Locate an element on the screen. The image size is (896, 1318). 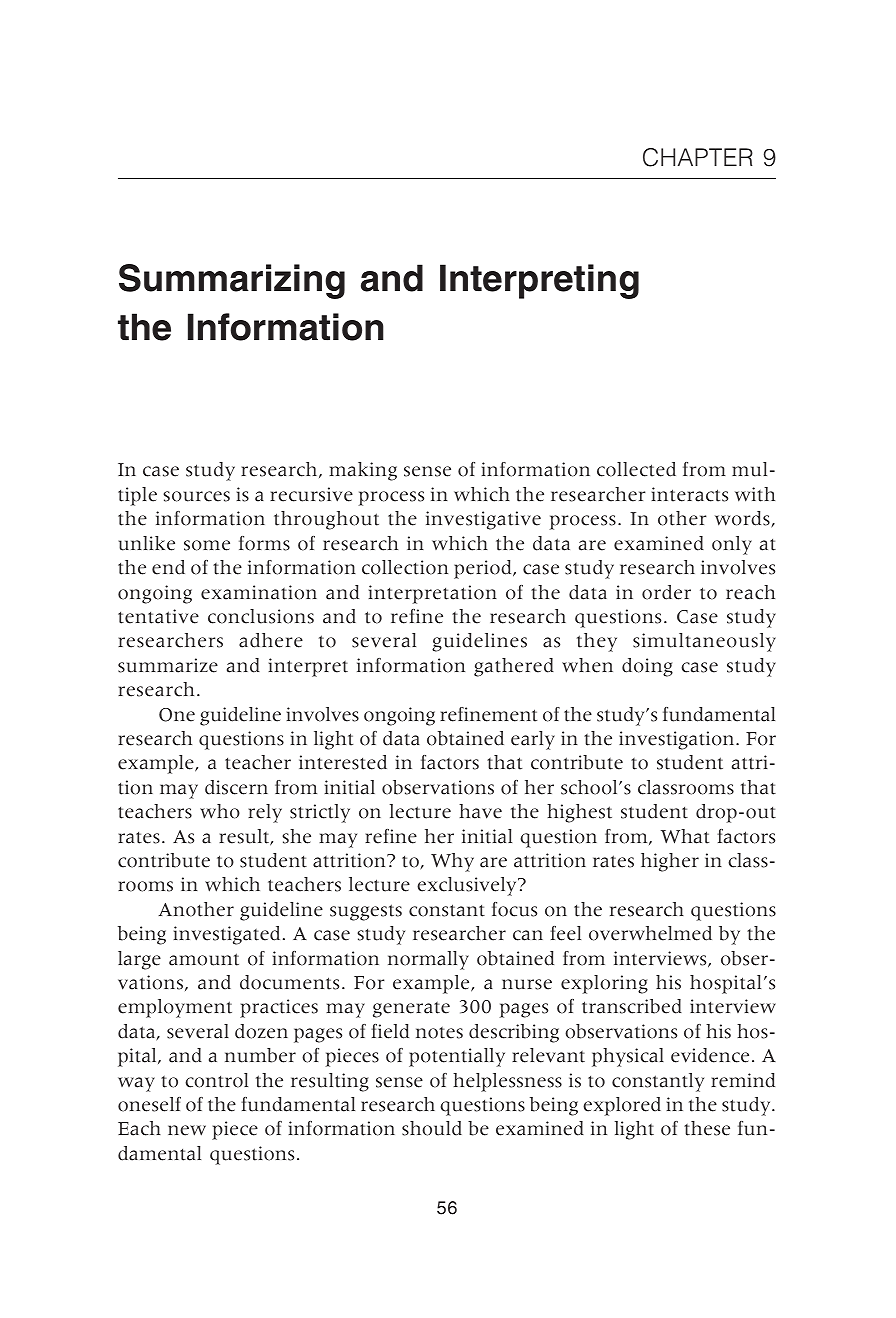
recursive is located at coordinates (311, 494).
